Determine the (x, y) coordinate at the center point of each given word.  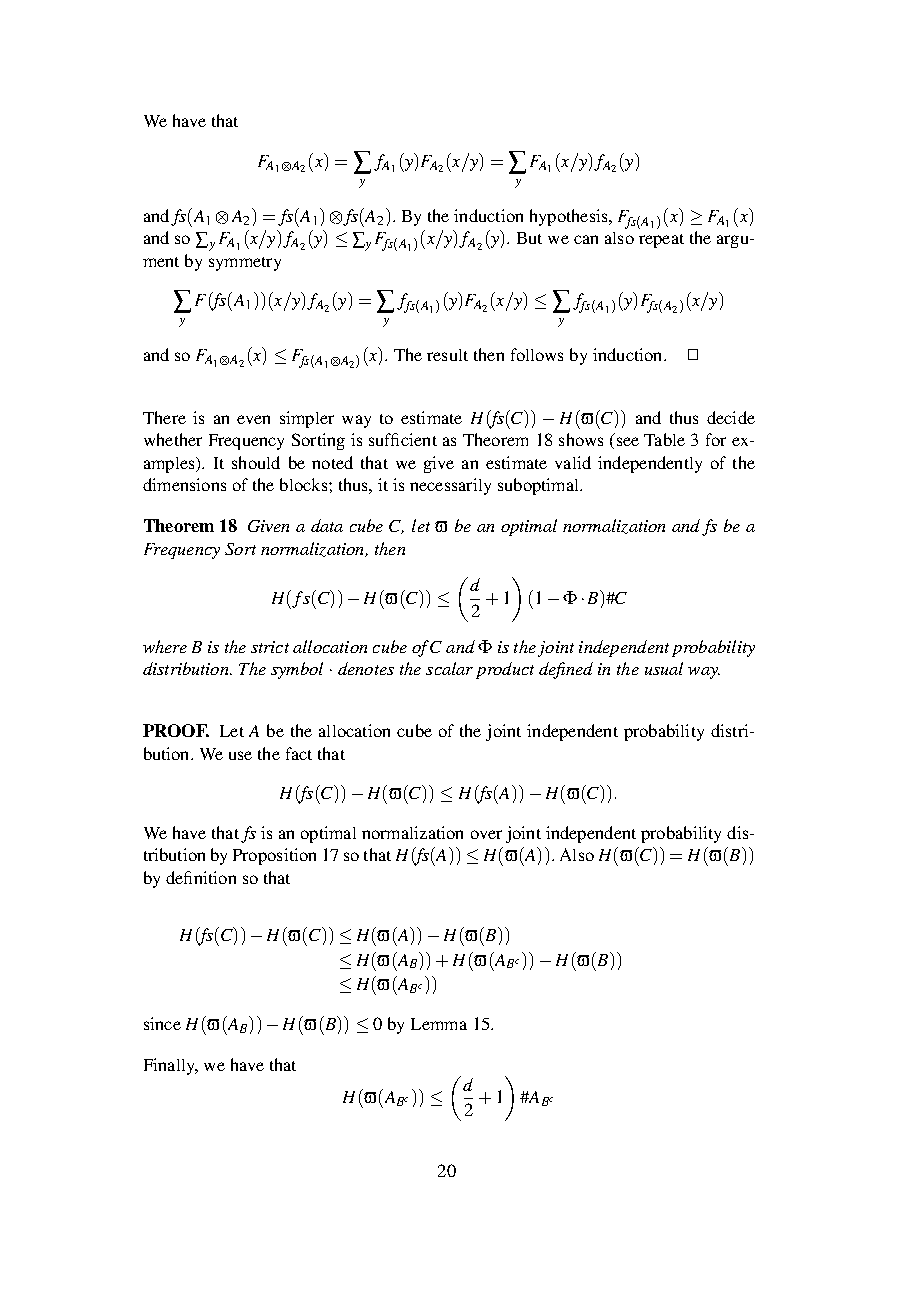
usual (664, 668)
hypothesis (570, 217)
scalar (449, 668)
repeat (661, 241)
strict (270, 647)
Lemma (439, 1024)
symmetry (245, 264)
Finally (170, 1066)
